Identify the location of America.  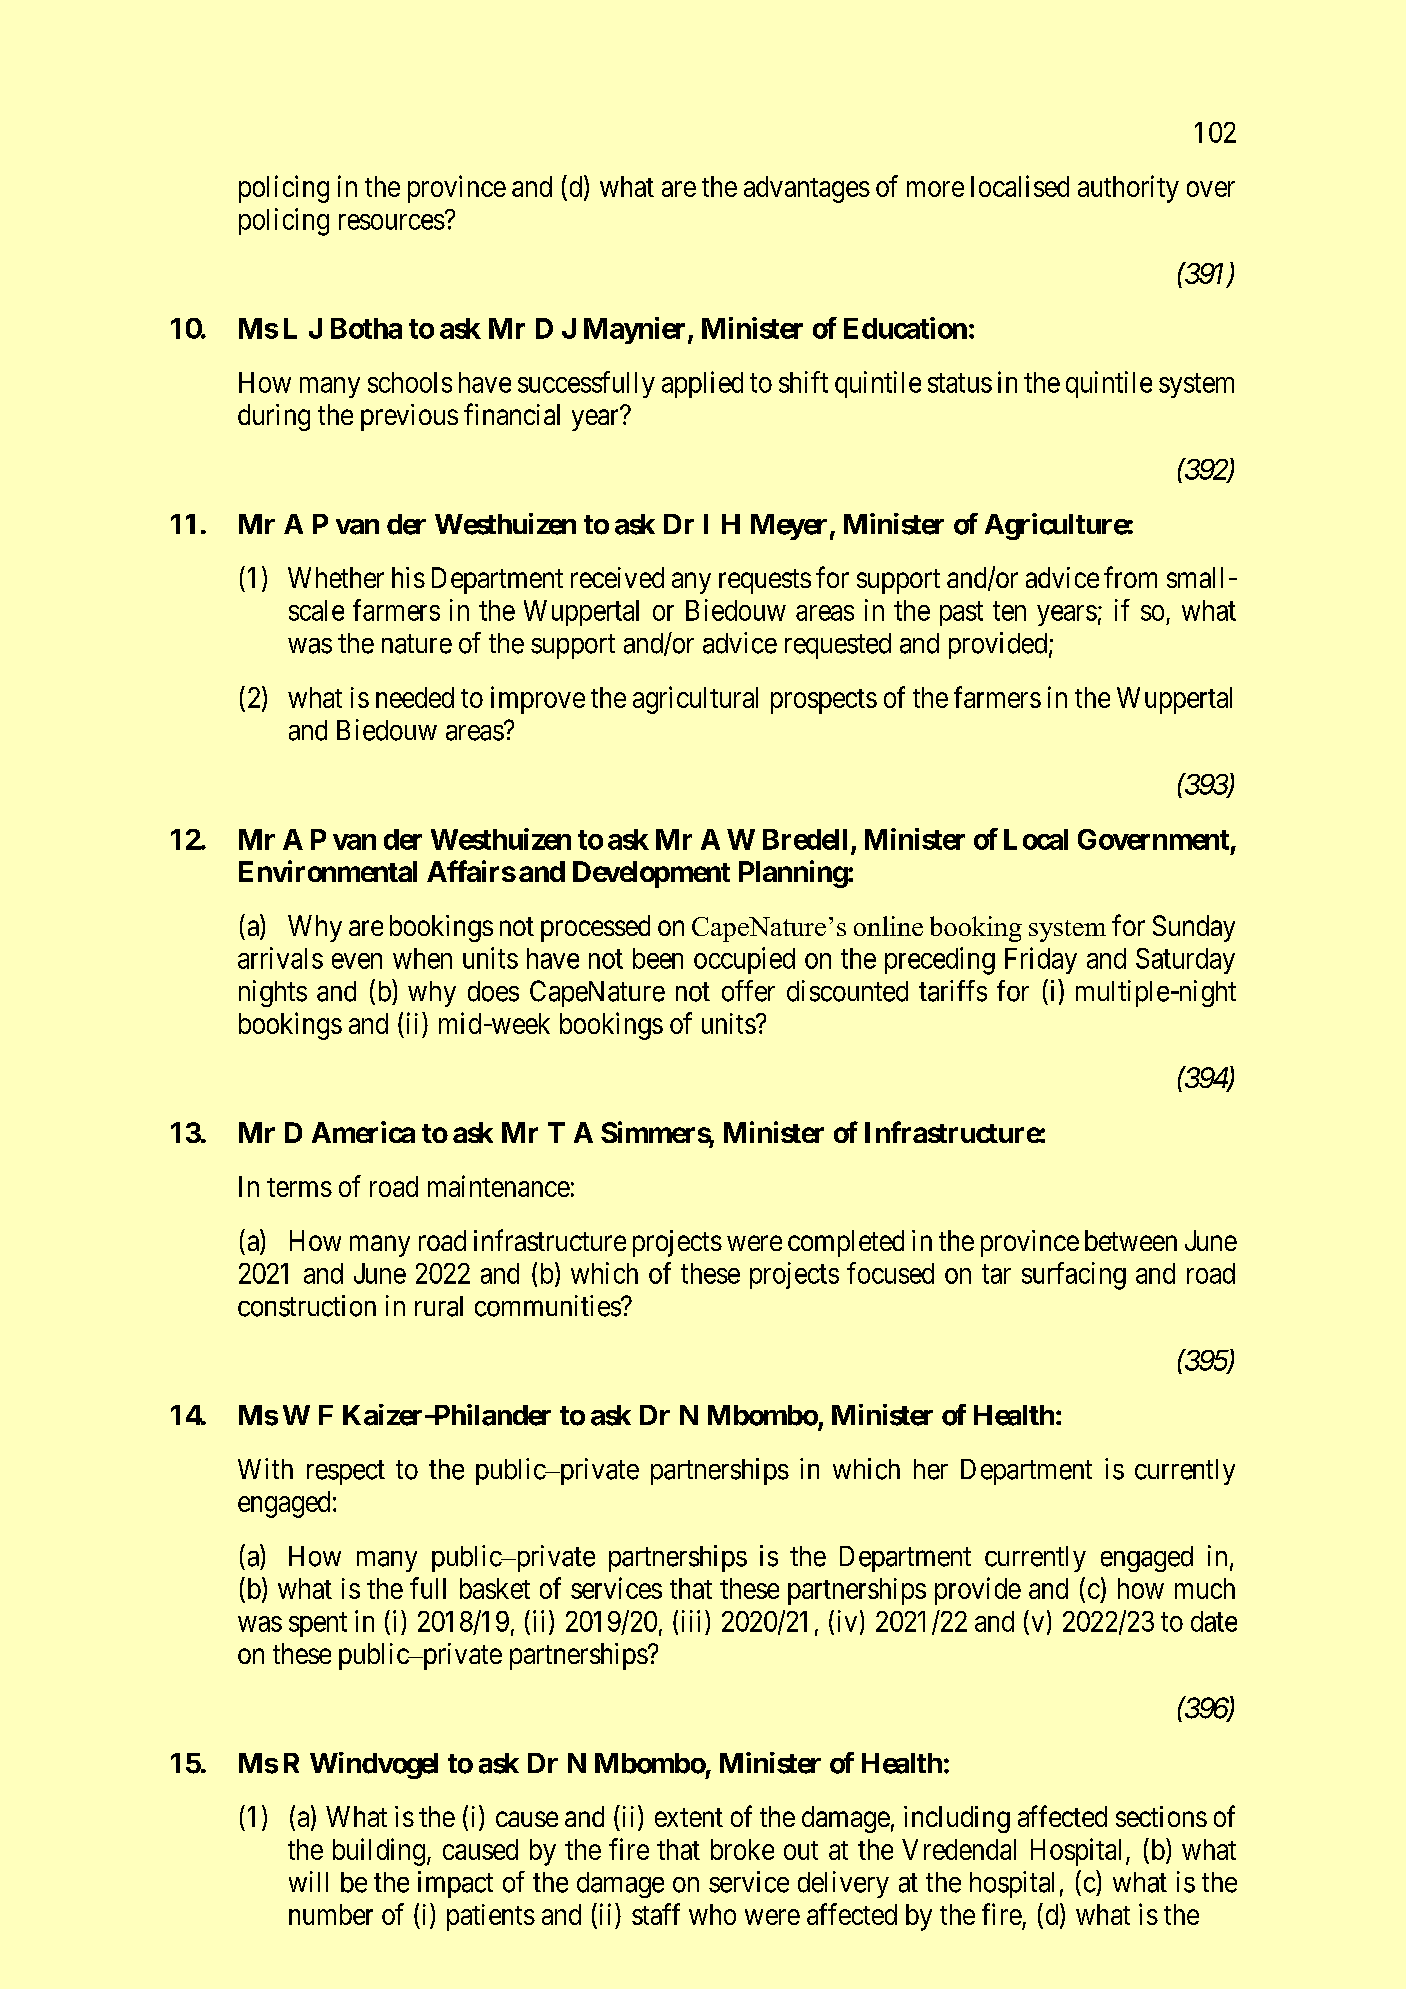
(363, 1132).
